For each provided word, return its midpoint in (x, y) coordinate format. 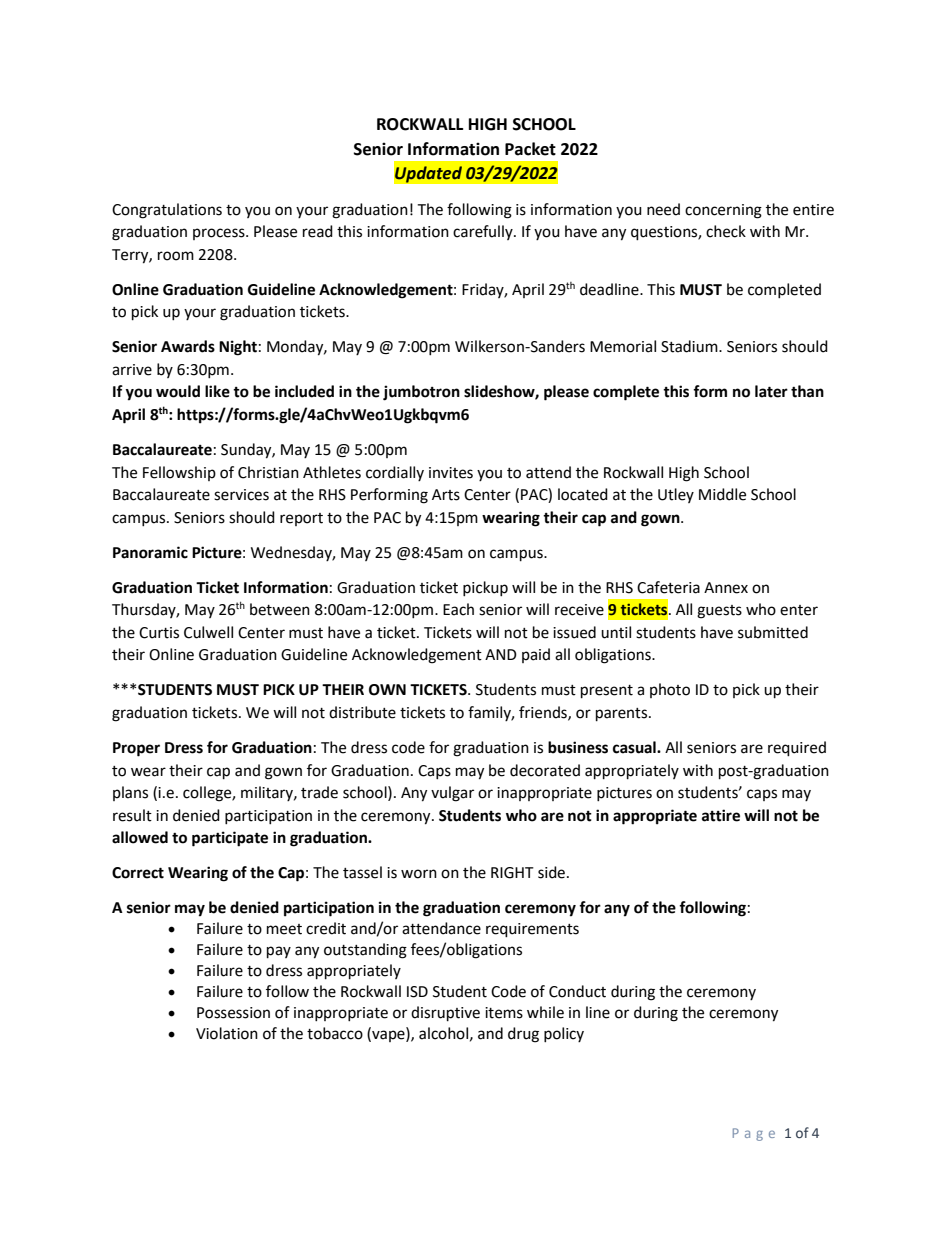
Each (458, 609)
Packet (530, 149)
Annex (726, 588)
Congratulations (167, 211)
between (280, 609)
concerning (723, 211)
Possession (233, 1013)
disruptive (445, 1014)
